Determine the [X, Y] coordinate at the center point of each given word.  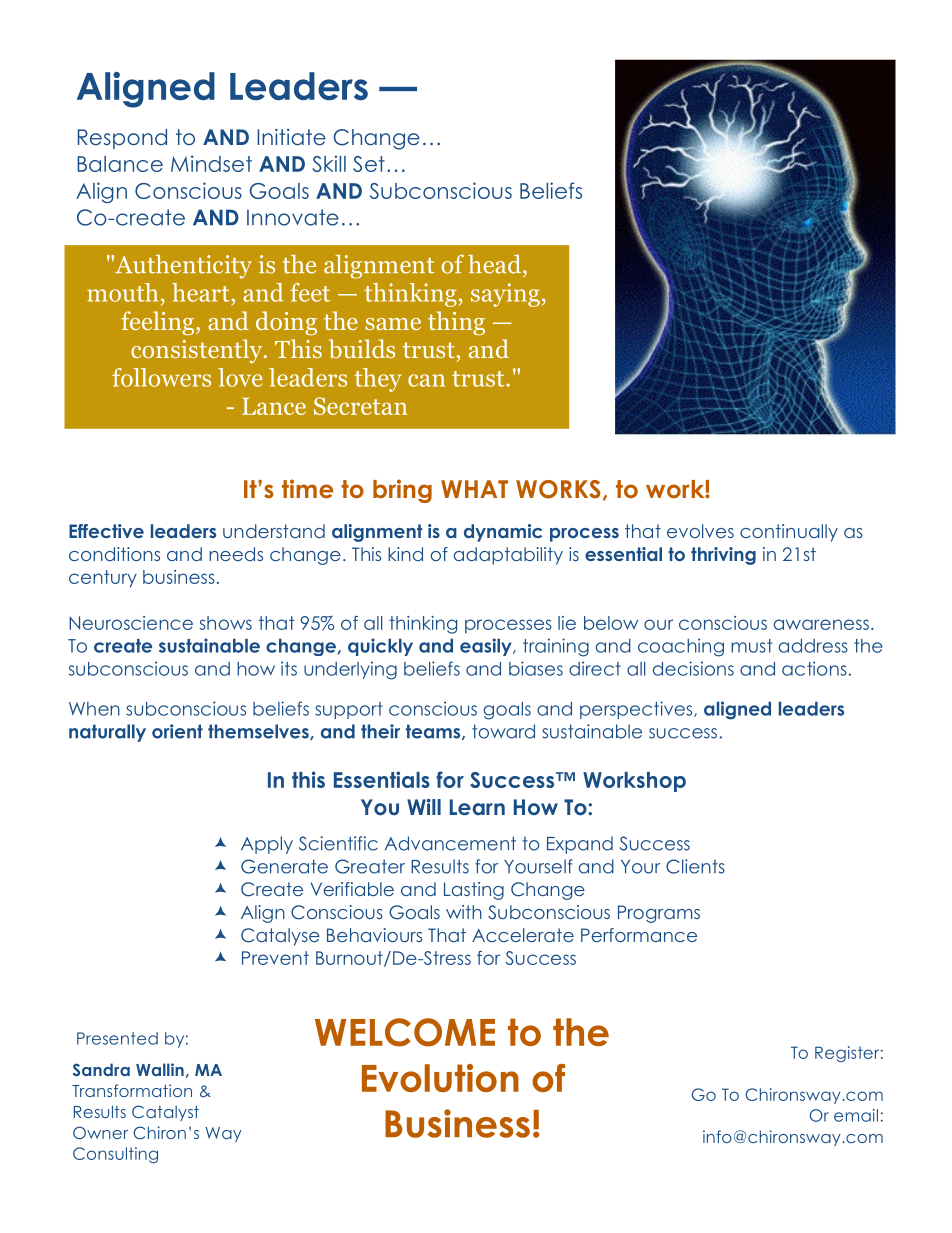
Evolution [440, 1078]
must [751, 646]
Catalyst [165, 1113]
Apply [267, 845]
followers [161, 377]
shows [226, 623]
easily [487, 647]
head [496, 264]
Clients [695, 866]
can [426, 380]
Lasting [474, 891]
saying [505, 295]
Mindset [211, 163]
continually [789, 533]
